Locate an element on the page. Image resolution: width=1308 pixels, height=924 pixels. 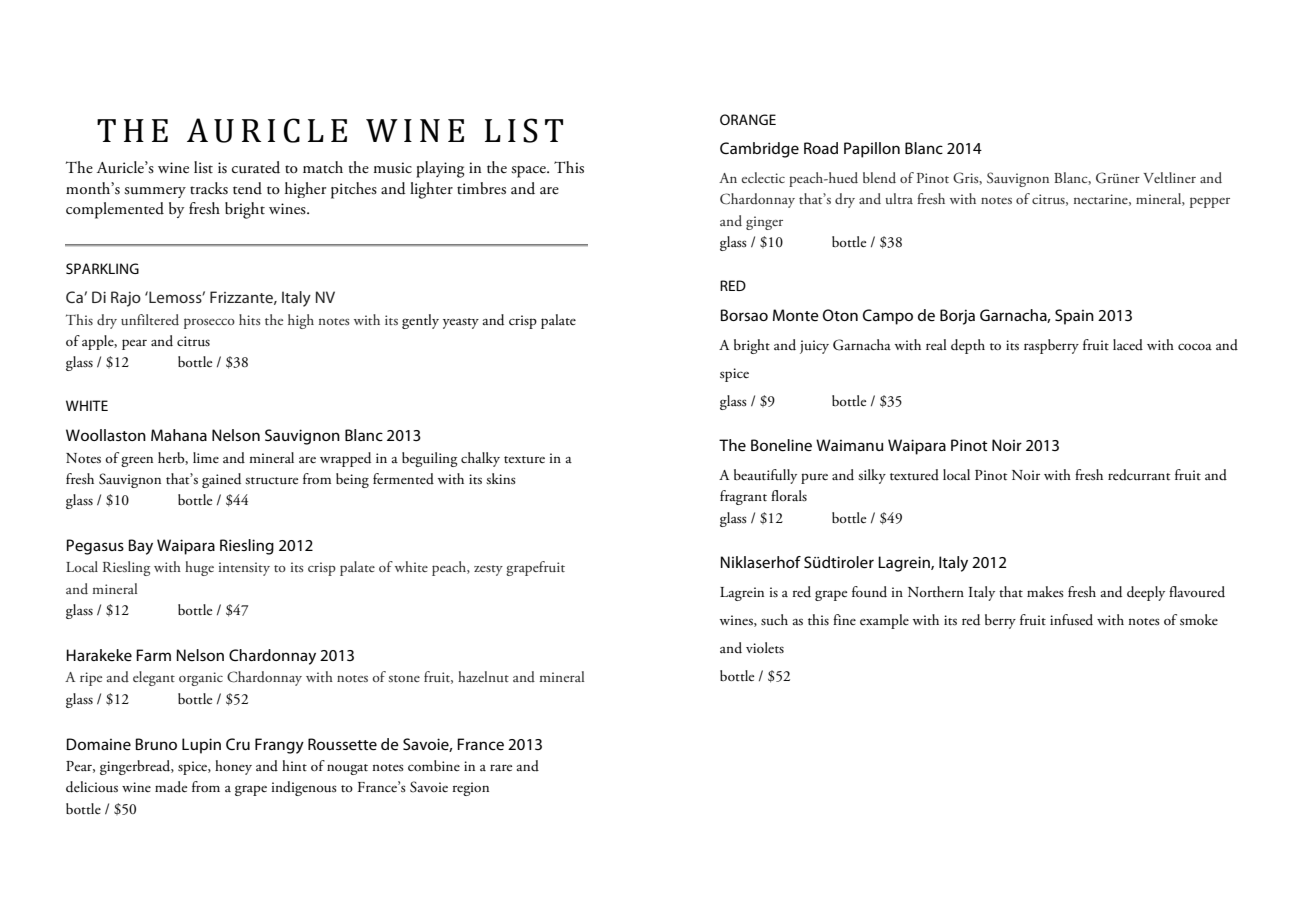
prosecco is located at coordinates (209, 323).
